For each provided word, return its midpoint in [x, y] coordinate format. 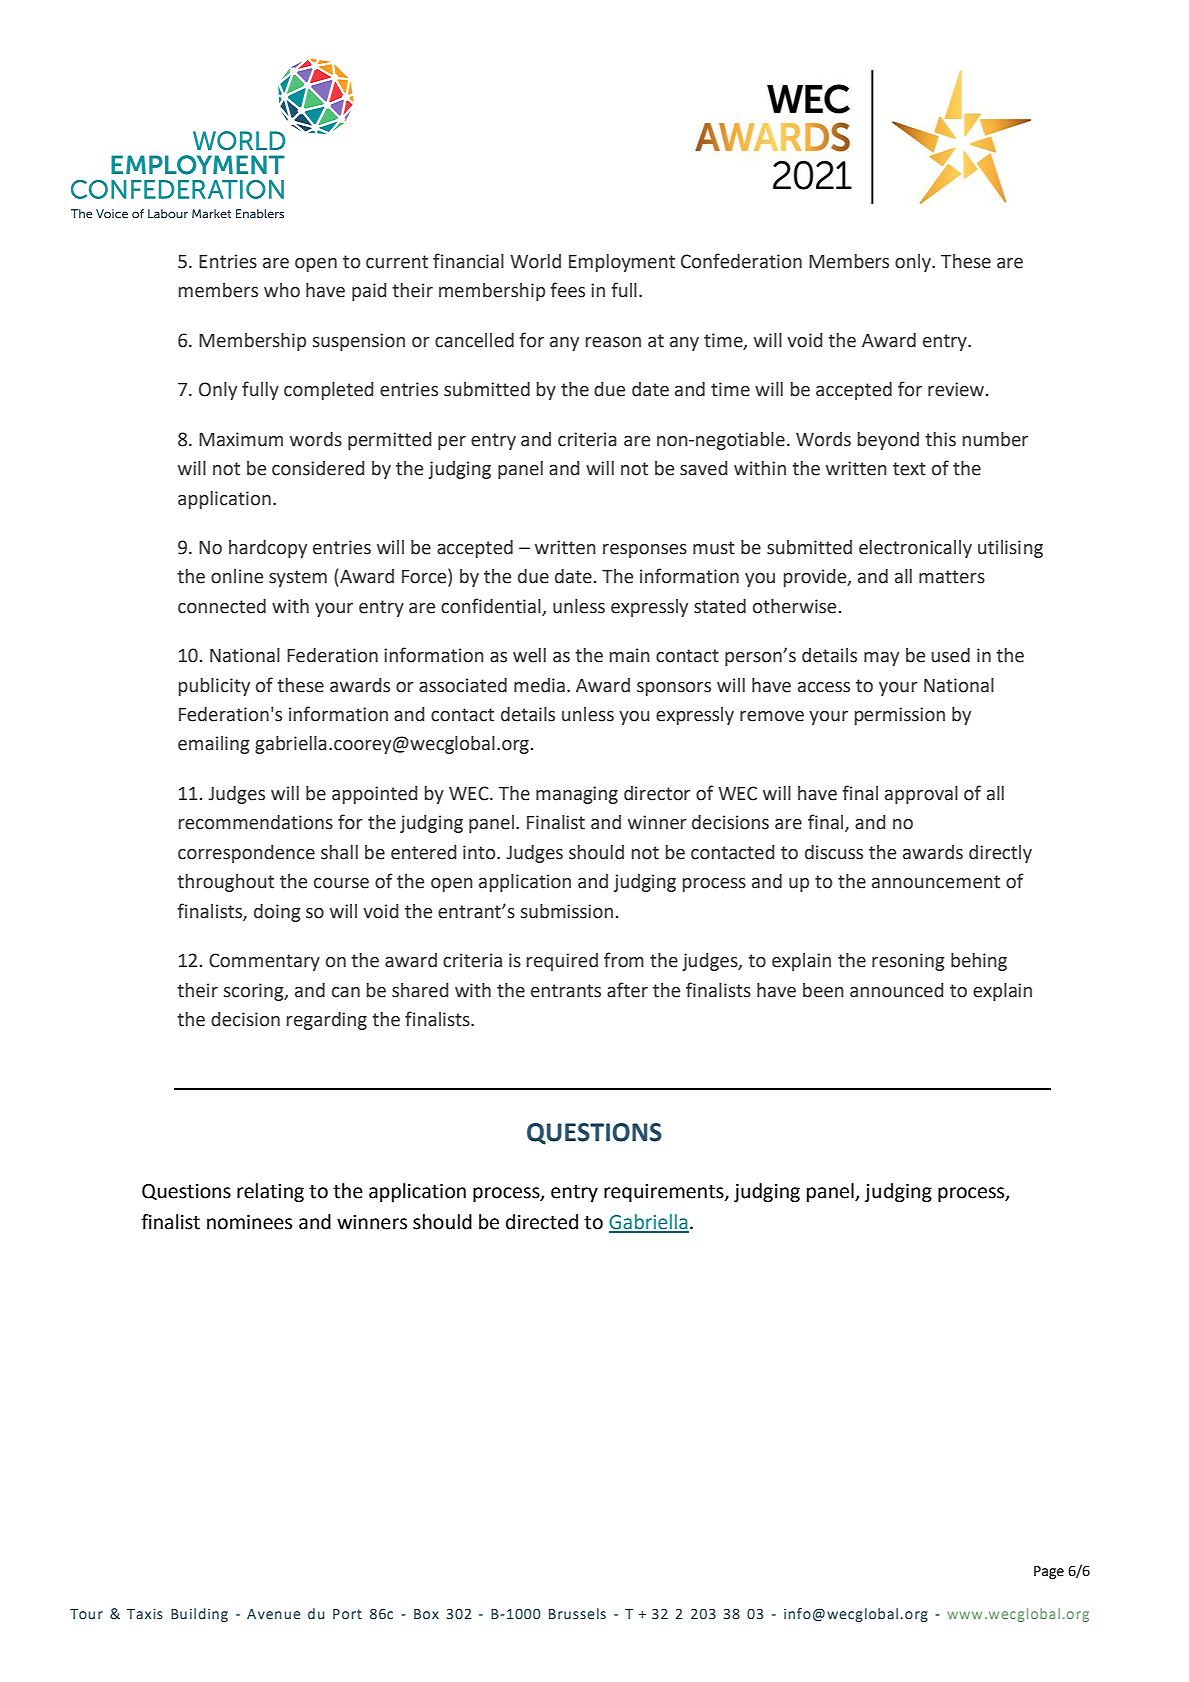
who [282, 290]
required [562, 962]
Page [1049, 1572]
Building [199, 1615]
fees [567, 290]
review [957, 389]
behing [979, 962]
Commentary [264, 962]
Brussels [577, 1614]
